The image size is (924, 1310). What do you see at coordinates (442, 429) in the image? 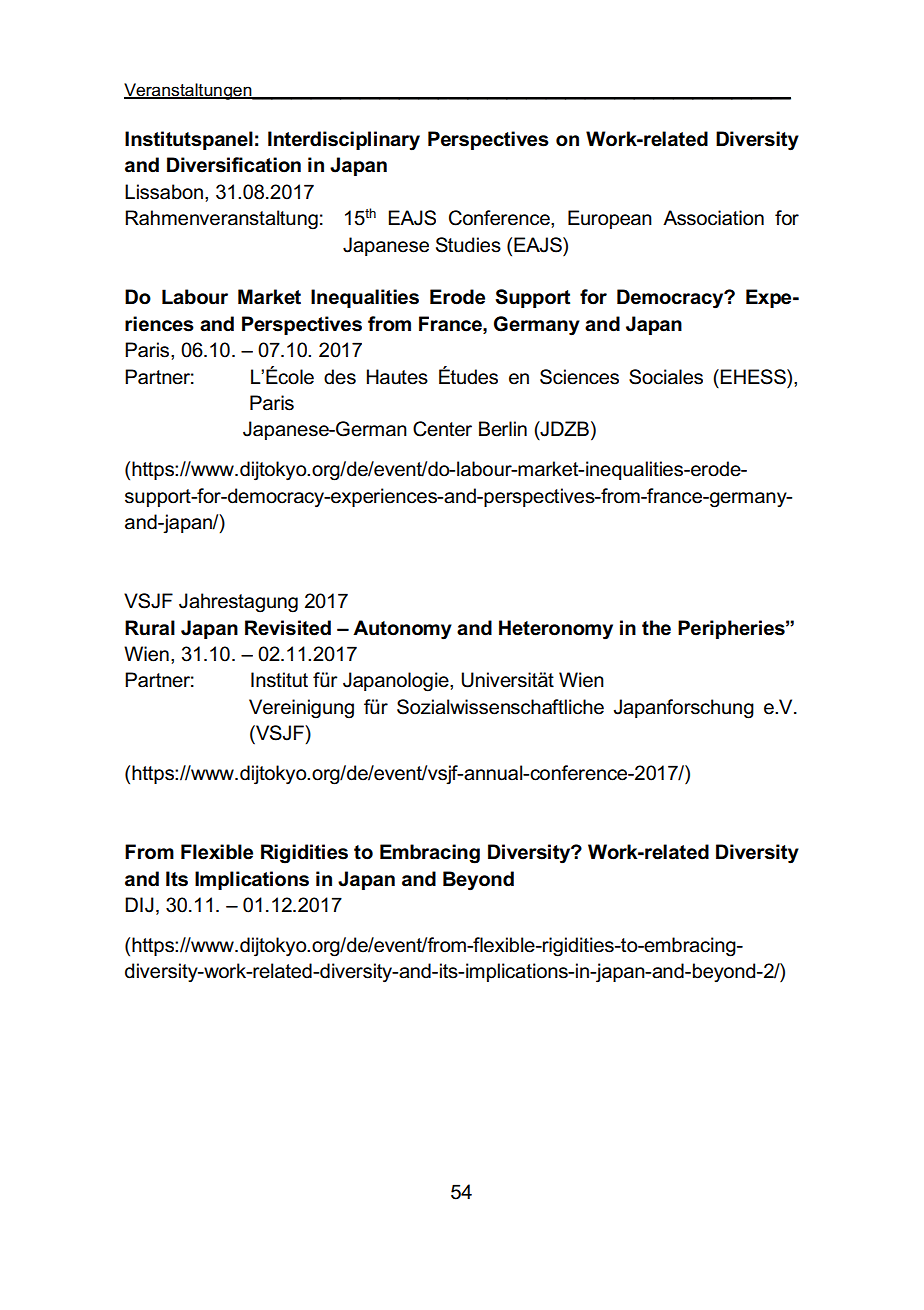
I see `Center` at bounding box center [442, 429].
